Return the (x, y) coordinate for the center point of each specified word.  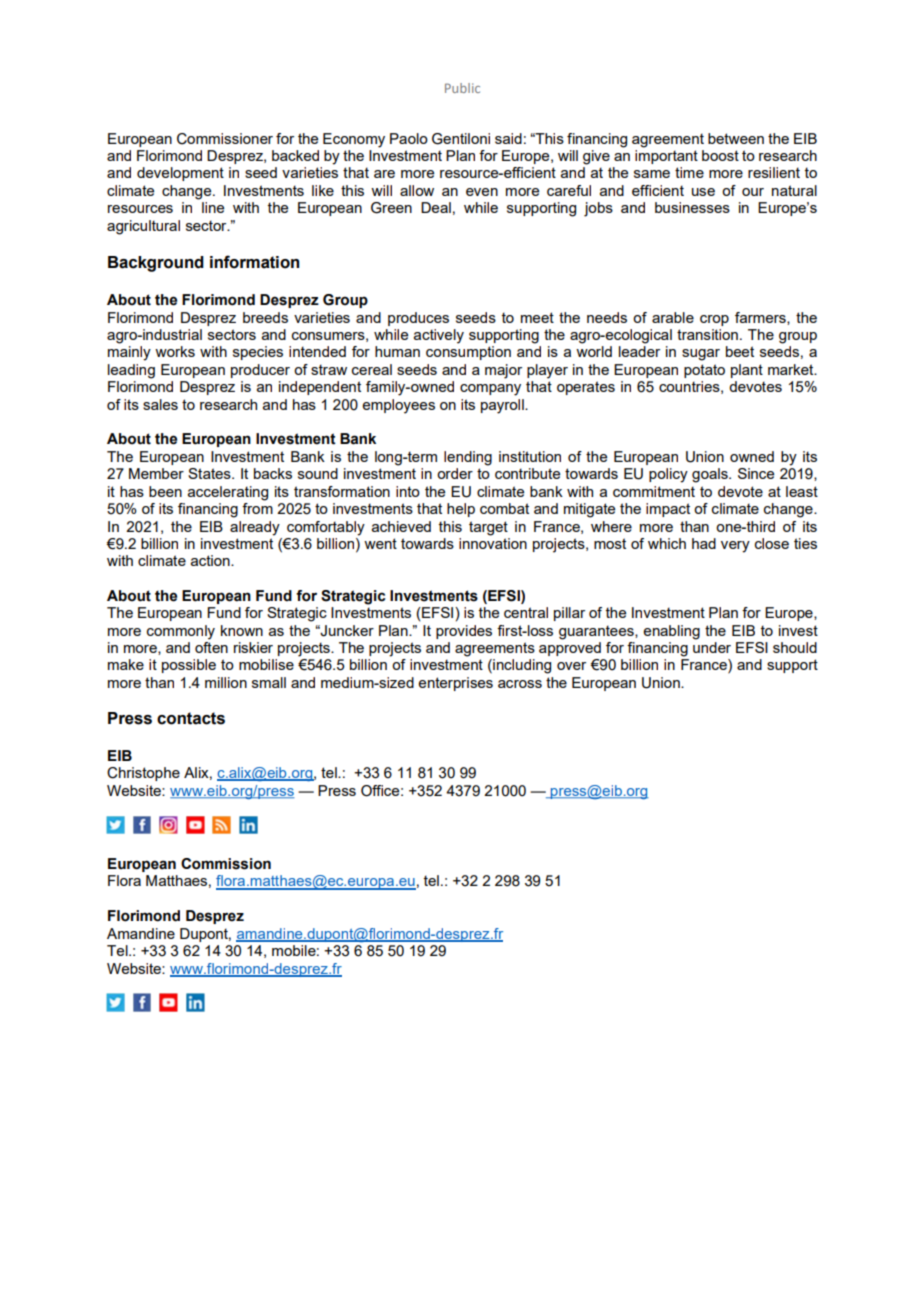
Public (462, 88)
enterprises (455, 684)
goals (711, 475)
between (736, 138)
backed (295, 155)
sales (160, 404)
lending (468, 458)
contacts (191, 718)
